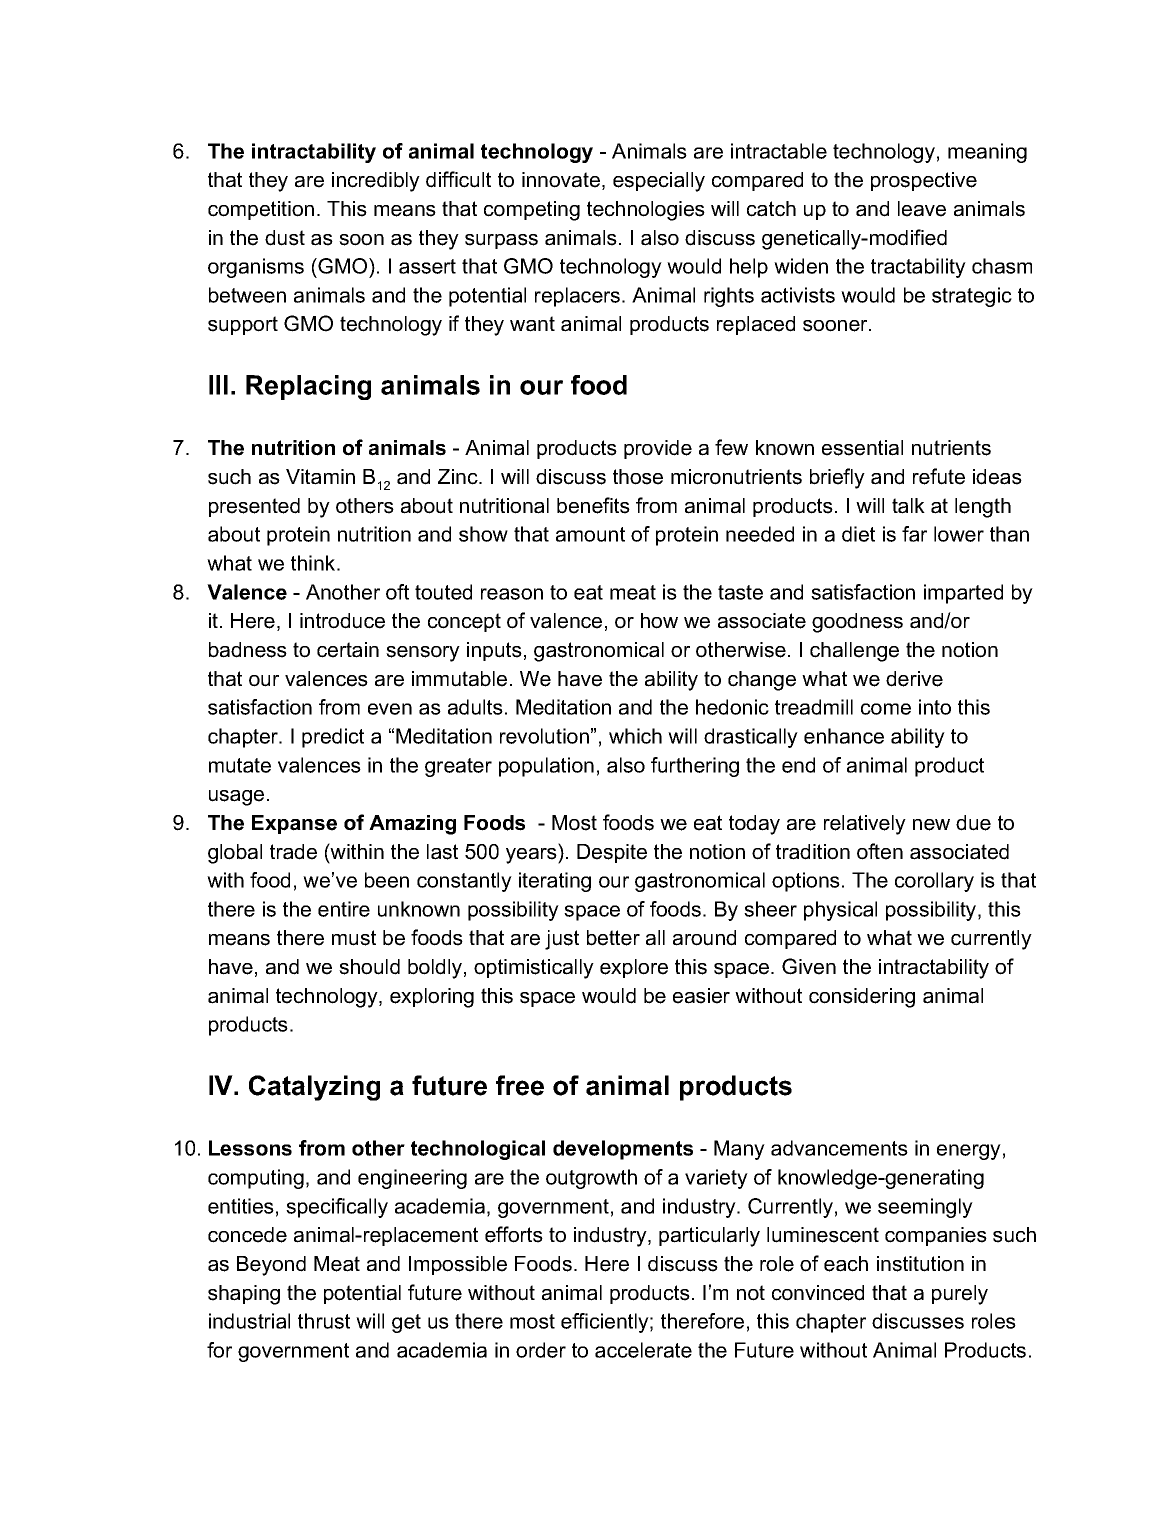 This document has width=1176, height=1522. I want to click on considering, so click(862, 998).
